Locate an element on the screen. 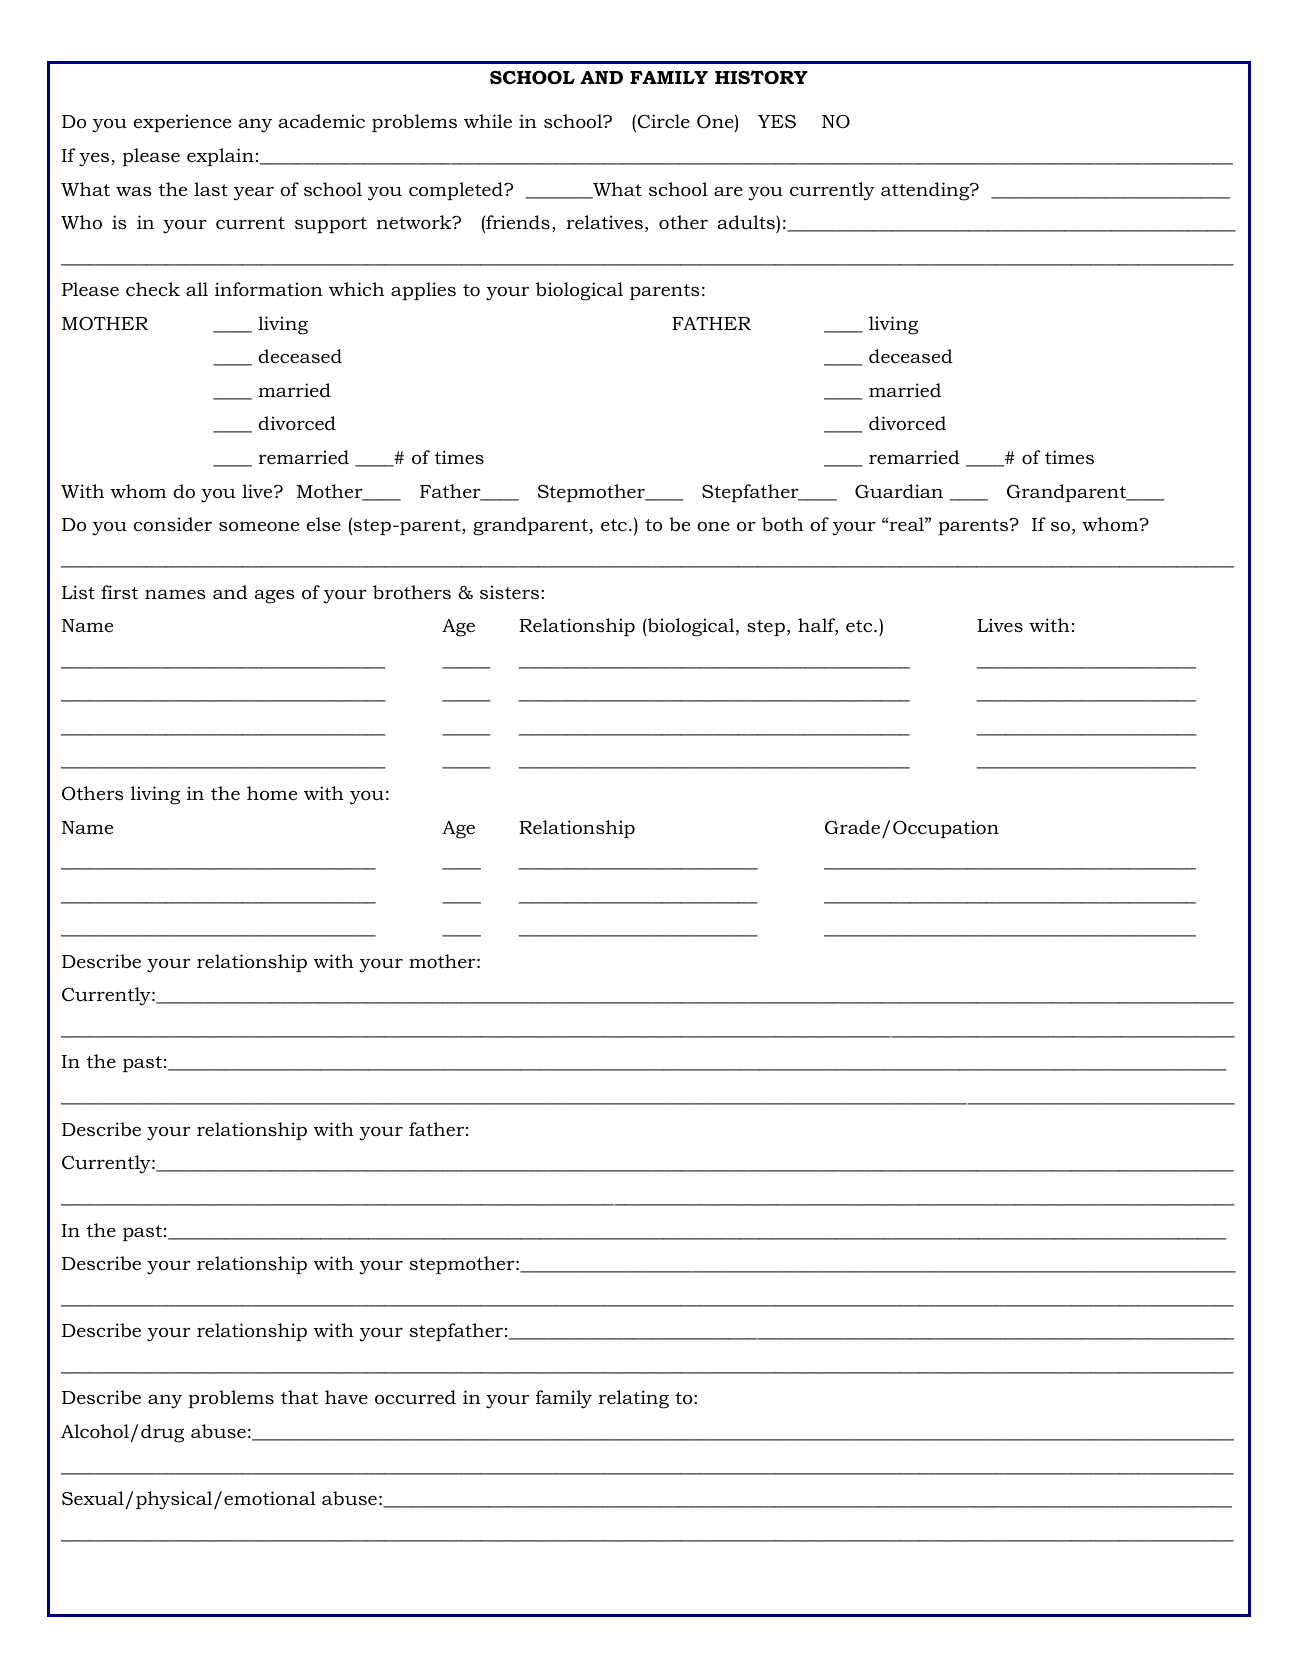  ages is located at coordinates (274, 597).
